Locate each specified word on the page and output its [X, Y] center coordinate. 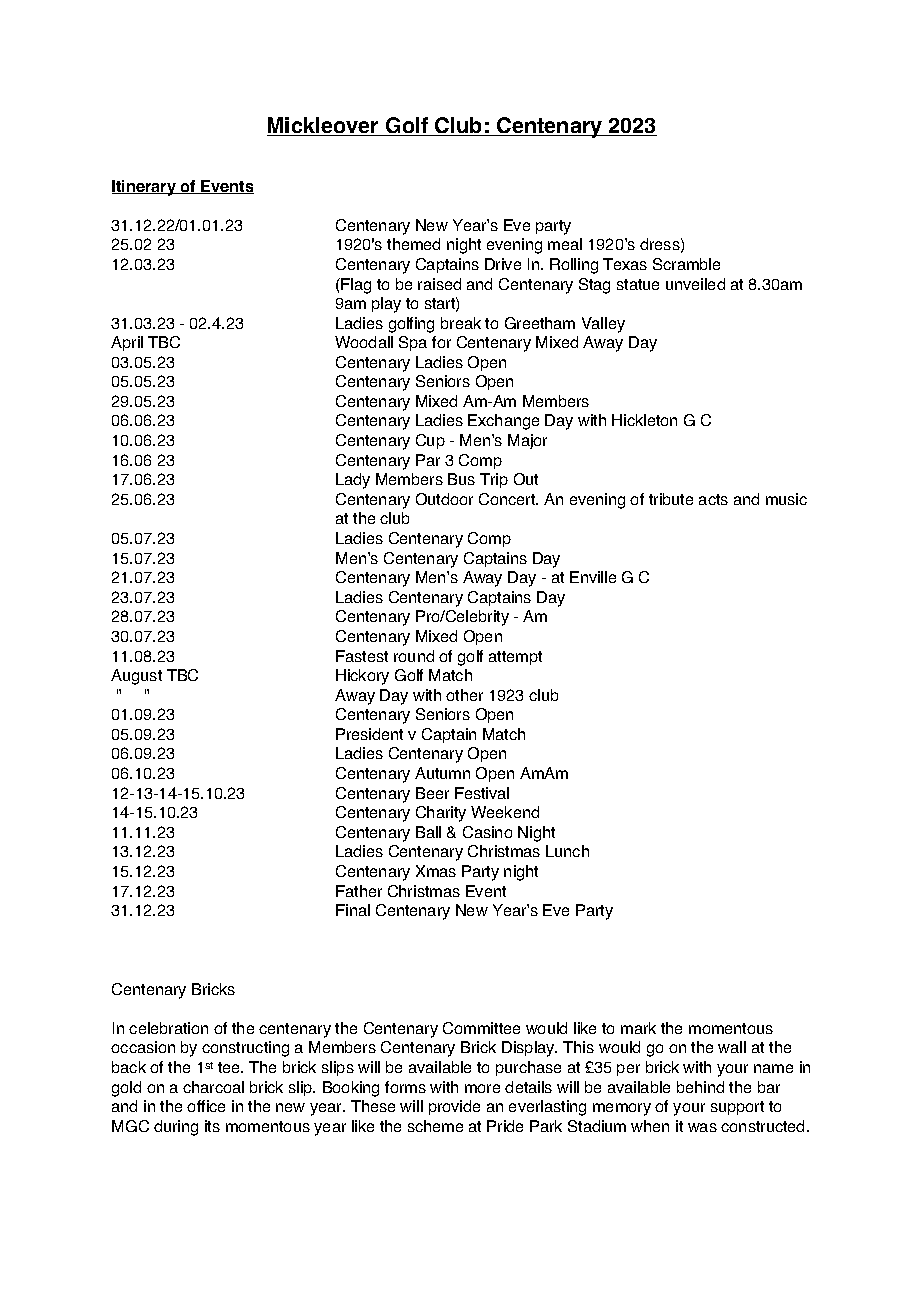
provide [454, 1107]
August [136, 677]
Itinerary [145, 188]
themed [413, 244]
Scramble [686, 264]
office [206, 1106]
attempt [515, 658]
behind [700, 1087]
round [414, 656]
